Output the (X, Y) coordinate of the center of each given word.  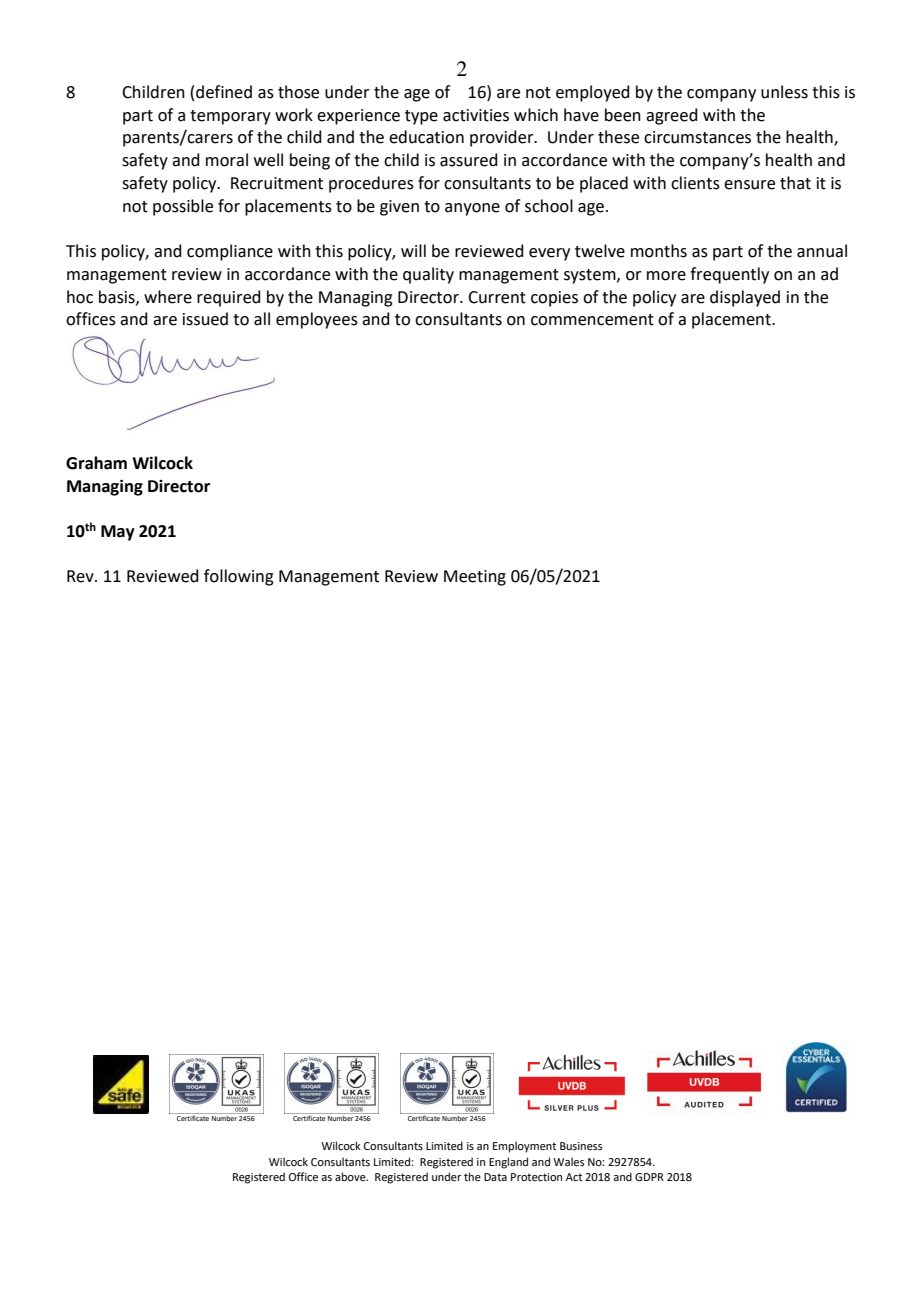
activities (476, 115)
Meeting (475, 578)
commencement (592, 320)
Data (495, 1177)
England (508, 1163)
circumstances (697, 137)
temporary (230, 117)
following (239, 577)
